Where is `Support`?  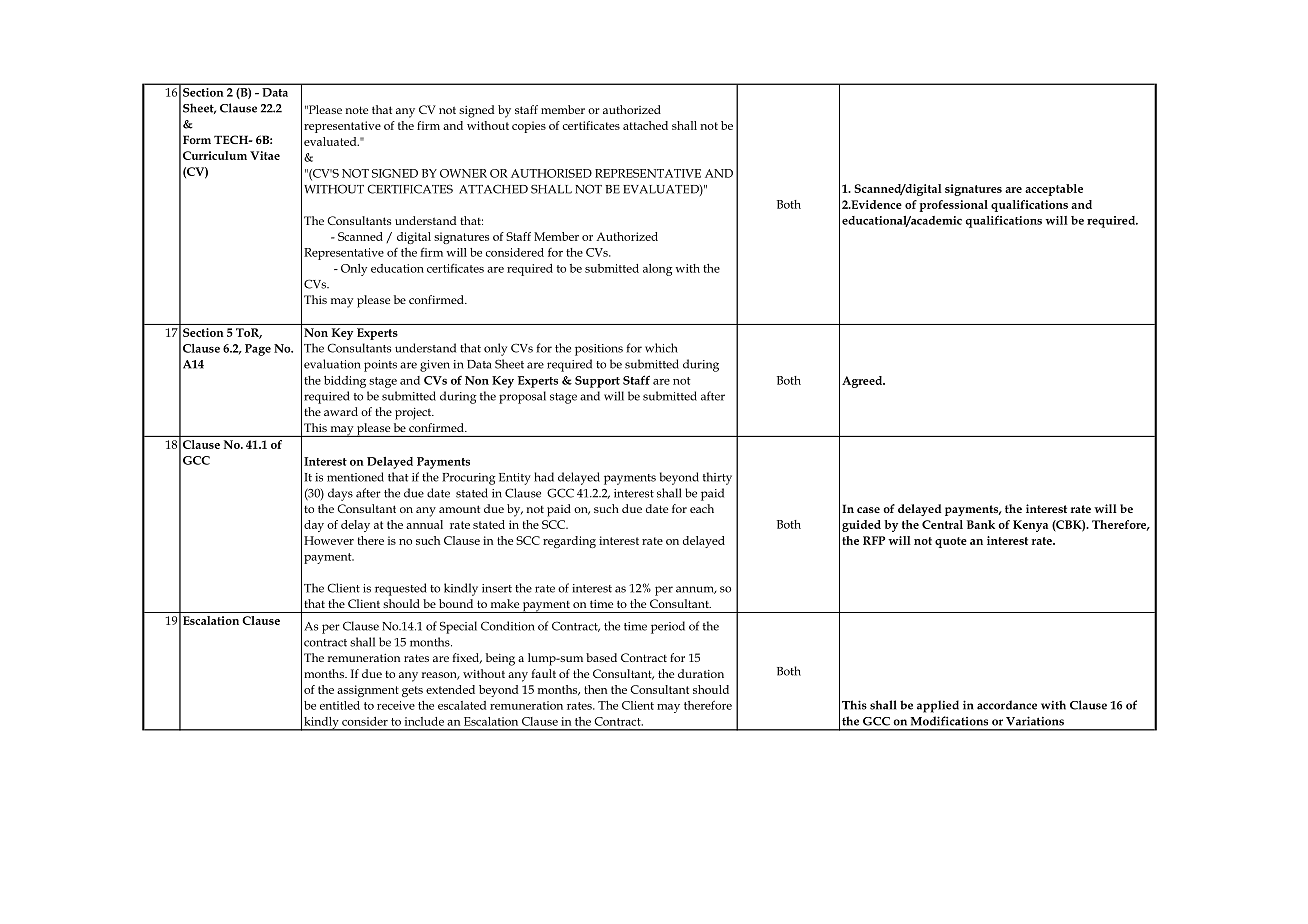 Support is located at coordinates (597, 382).
